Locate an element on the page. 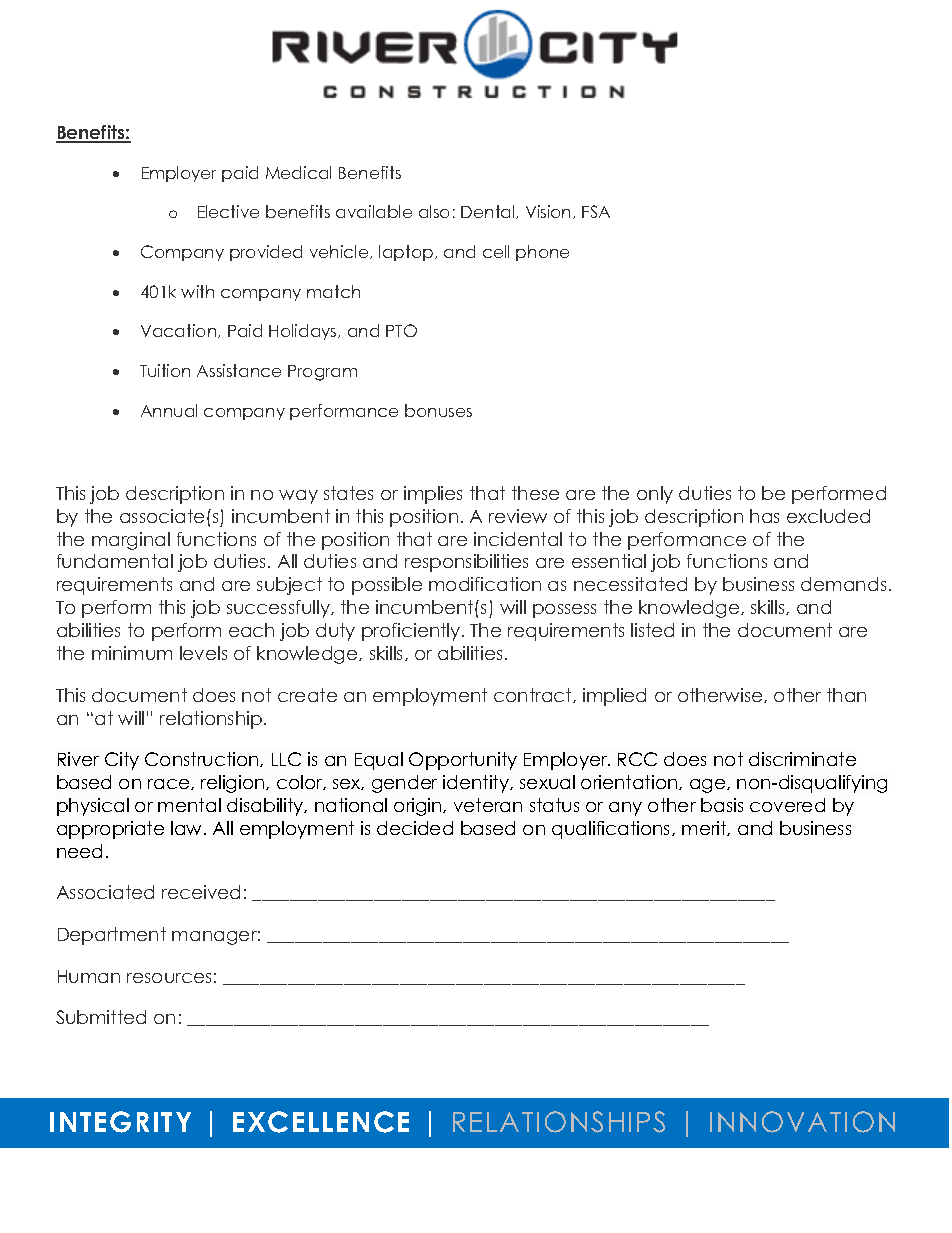 The height and width of the image is (1233, 952). also is located at coordinates (434, 211).
